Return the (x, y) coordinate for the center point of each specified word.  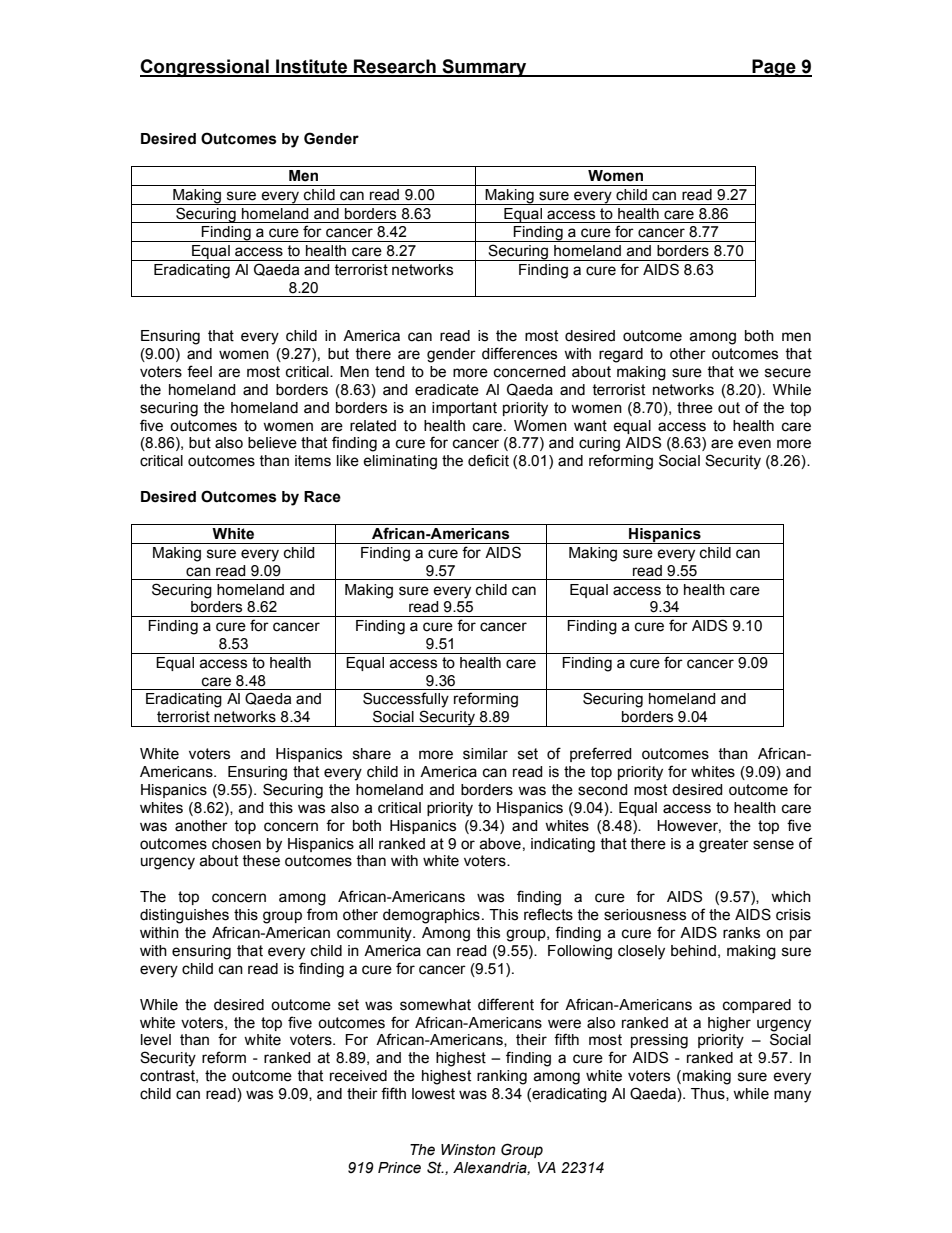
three (695, 408)
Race (322, 497)
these (261, 861)
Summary (484, 68)
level (156, 1040)
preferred (601, 754)
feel (199, 371)
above (500, 844)
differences (519, 353)
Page (774, 68)
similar (485, 754)
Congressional (205, 68)
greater (724, 845)
